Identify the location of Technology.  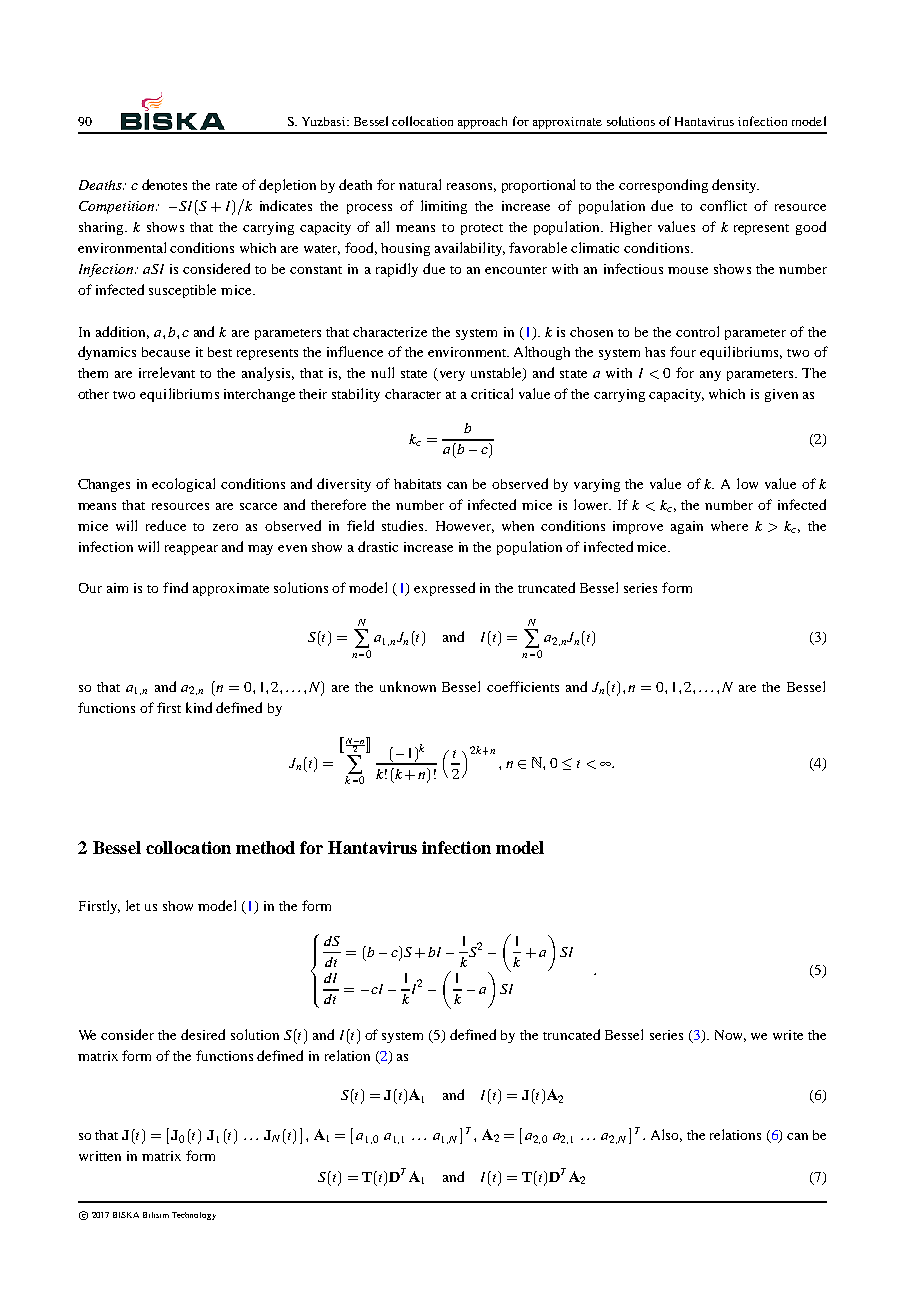
(194, 1216).
